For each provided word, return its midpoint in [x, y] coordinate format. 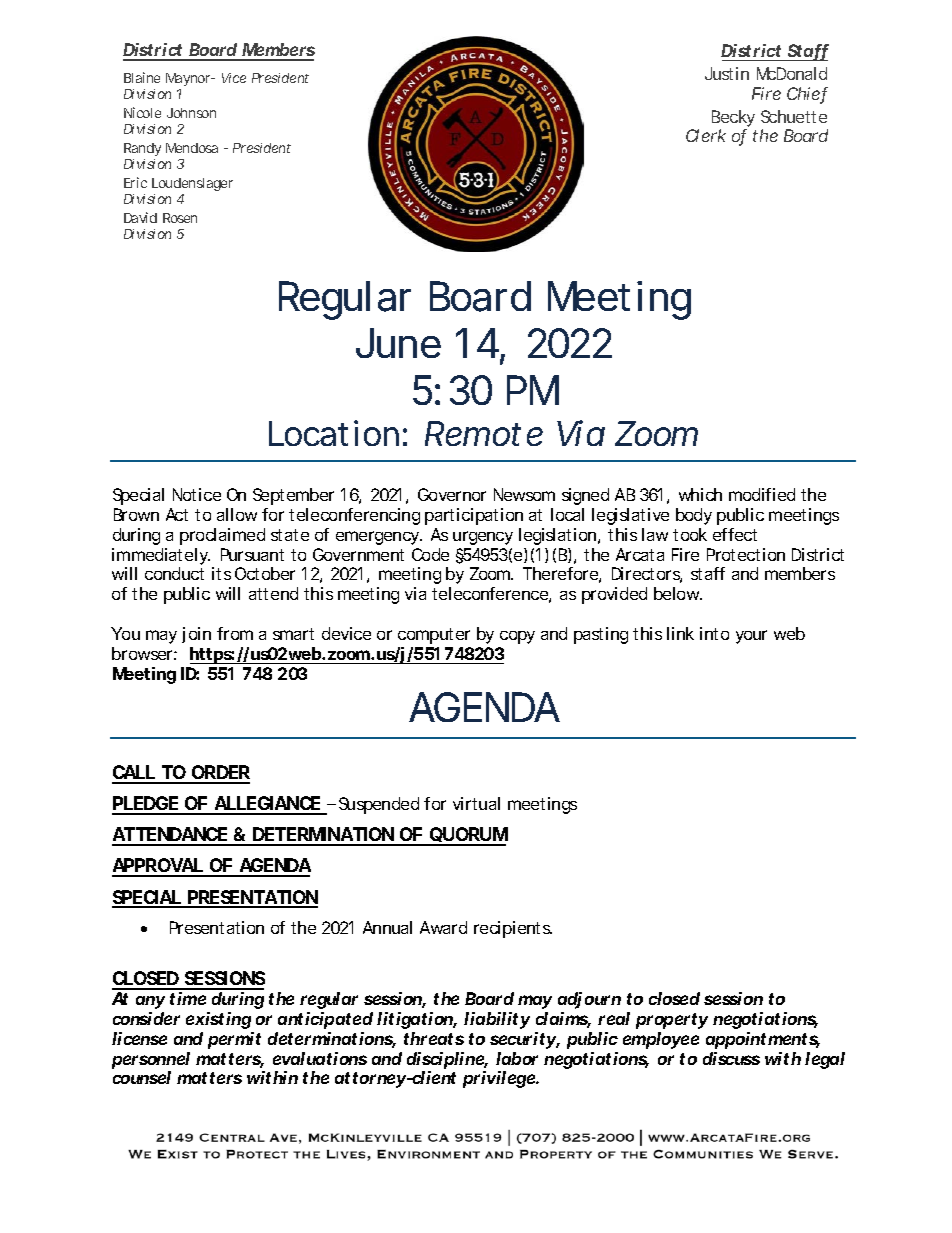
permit [234, 1040]
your [751, 637]
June [398, 343]
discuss [731, 1058]
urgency [483, 538]
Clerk [706, 135]
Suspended [379, 805]
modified [762, 494]
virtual [476, 803]
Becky [733, 120]
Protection [746, 554]
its [221, 573]
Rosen [180, 218]
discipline [447, 1060]
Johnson [191, 113]
